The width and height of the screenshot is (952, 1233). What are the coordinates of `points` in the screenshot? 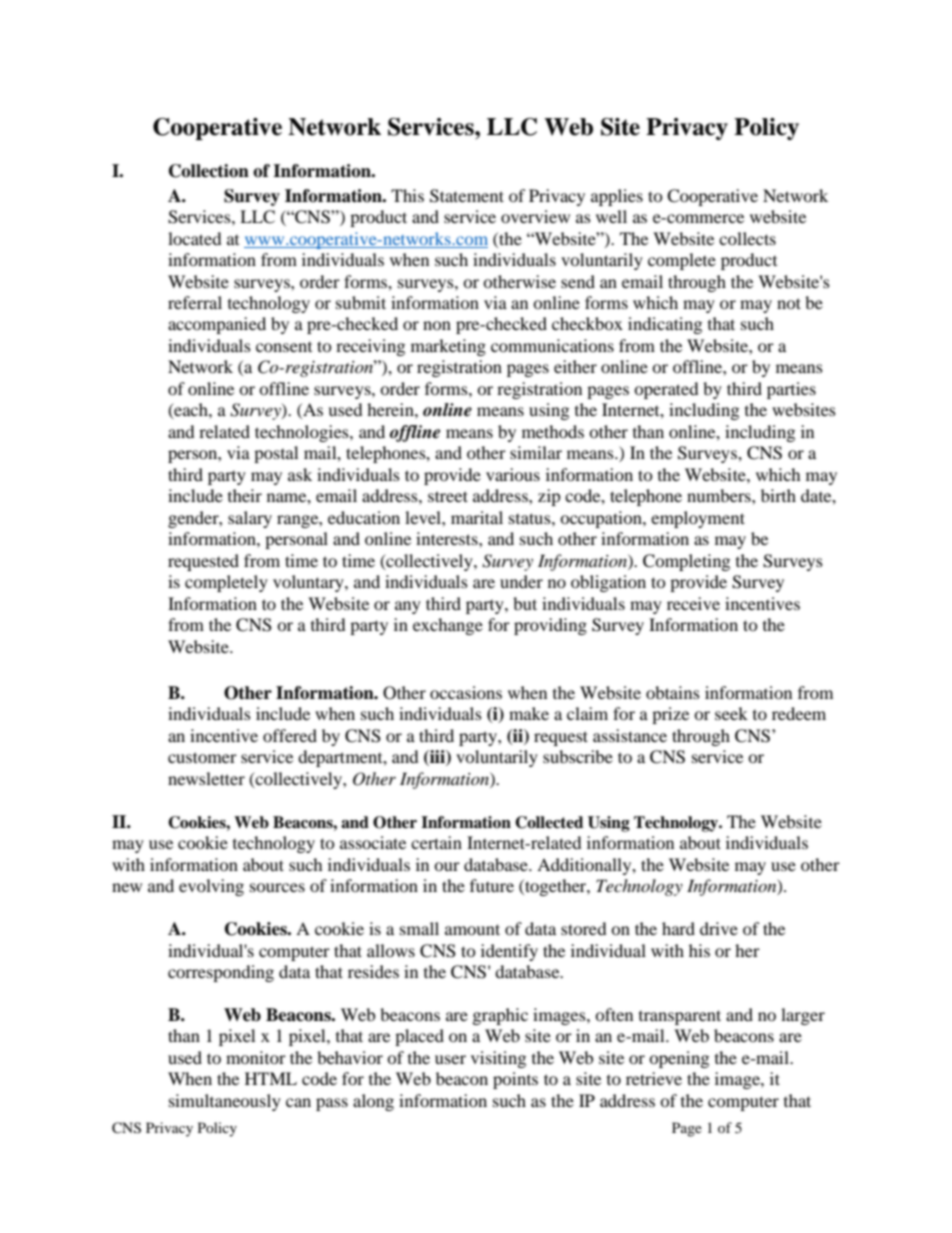 It's located at (515, 1080).
